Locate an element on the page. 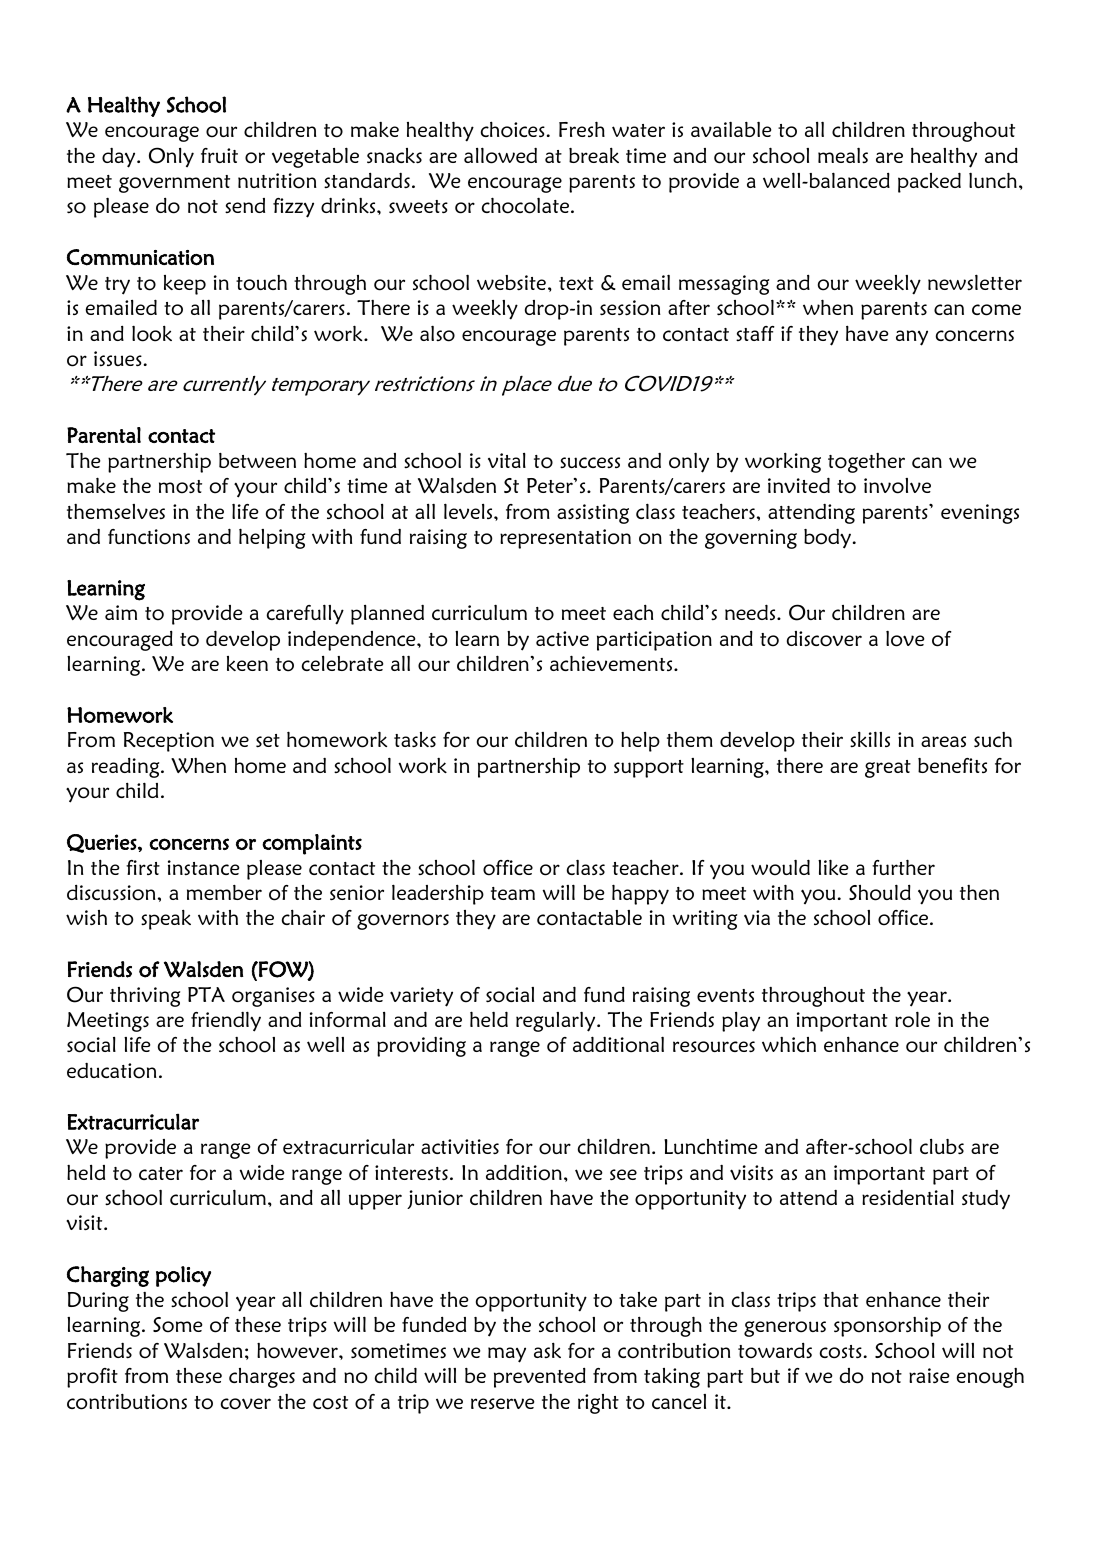 Image resolution: width=1098 pixels, height=1553 pixels. charges is located at coordinates (262, 1378).
